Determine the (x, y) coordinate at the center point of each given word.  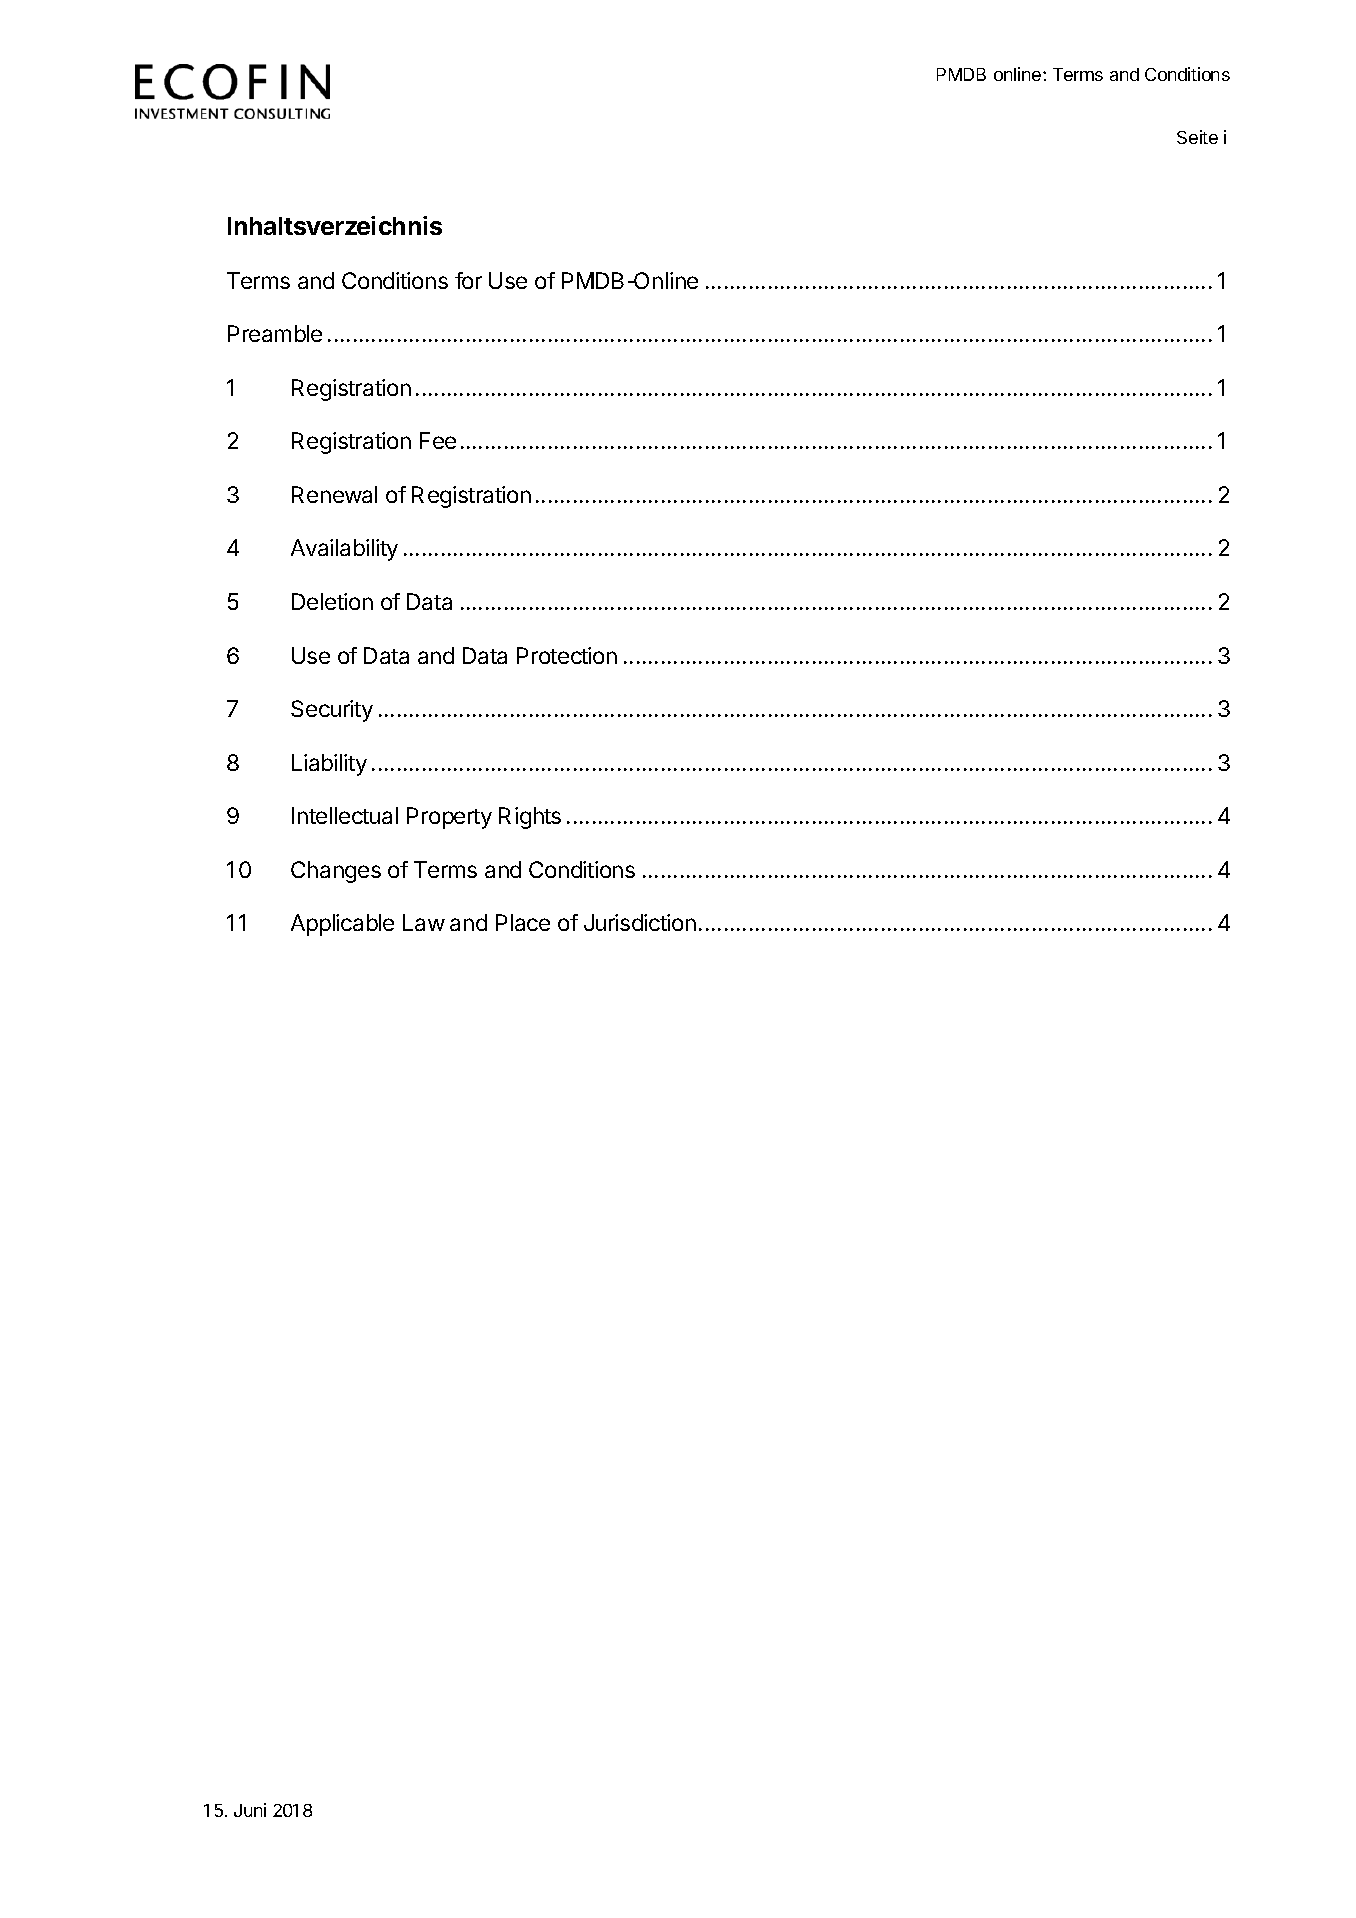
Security (332, 711)
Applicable (342, 925)
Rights (530, 818)
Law (424, 922)
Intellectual (345, 815)
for (468, 280)
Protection (567, 655)
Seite (1197, 137)
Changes (336, 872)
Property (449, 818)
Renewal (334, 494)
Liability (329, 765)
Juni (250, 1810)
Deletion (332, 601)
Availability (344, 550)
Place (523, 922)
